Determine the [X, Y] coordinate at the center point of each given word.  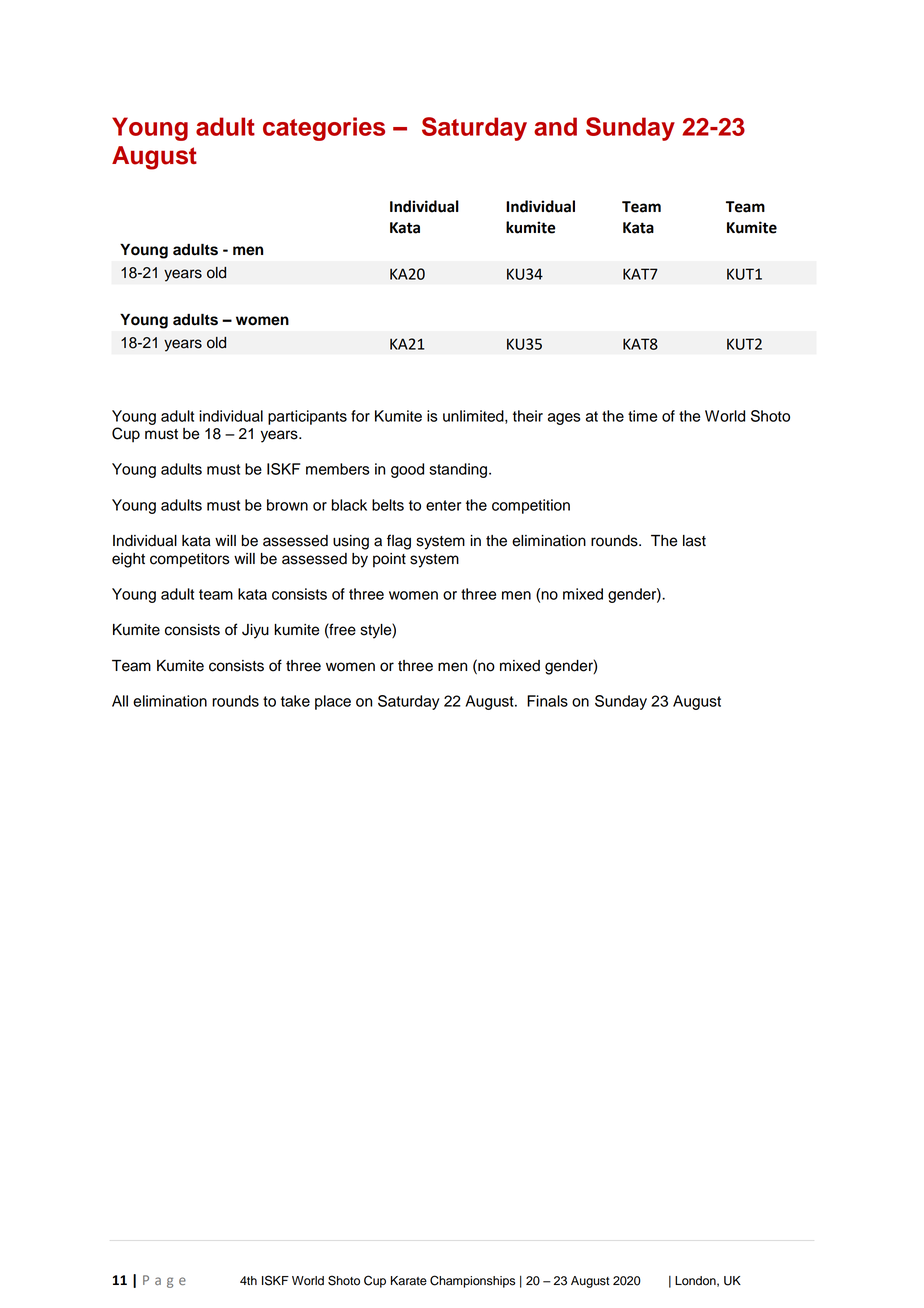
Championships [472, 1281]
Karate [409, 1281]
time [642, 416]
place [333, 702]
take [295, 701]
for [360, 416]
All [120, 701]
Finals [547, 701]
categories [324, 129]
